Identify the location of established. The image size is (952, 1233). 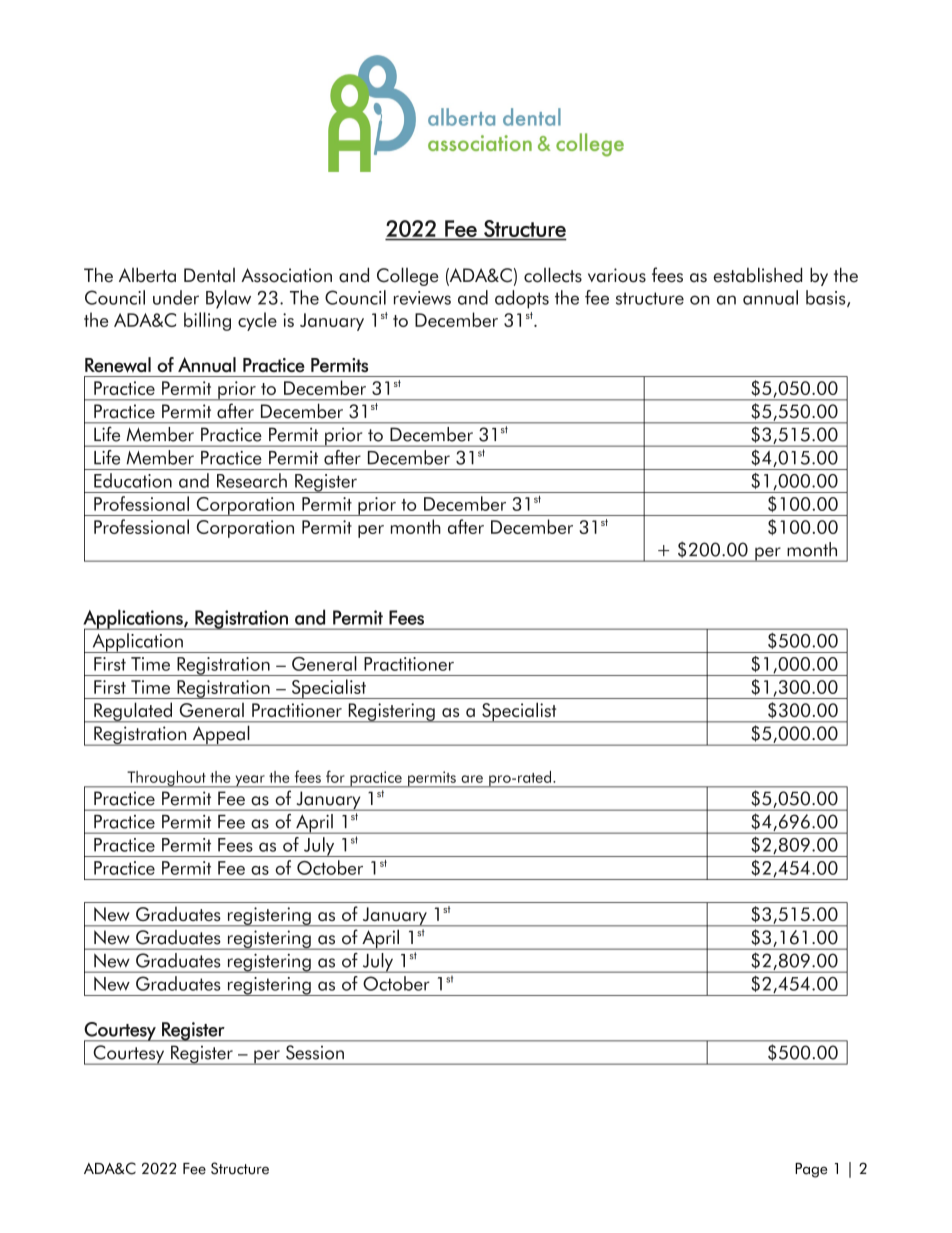
(758, 275).
